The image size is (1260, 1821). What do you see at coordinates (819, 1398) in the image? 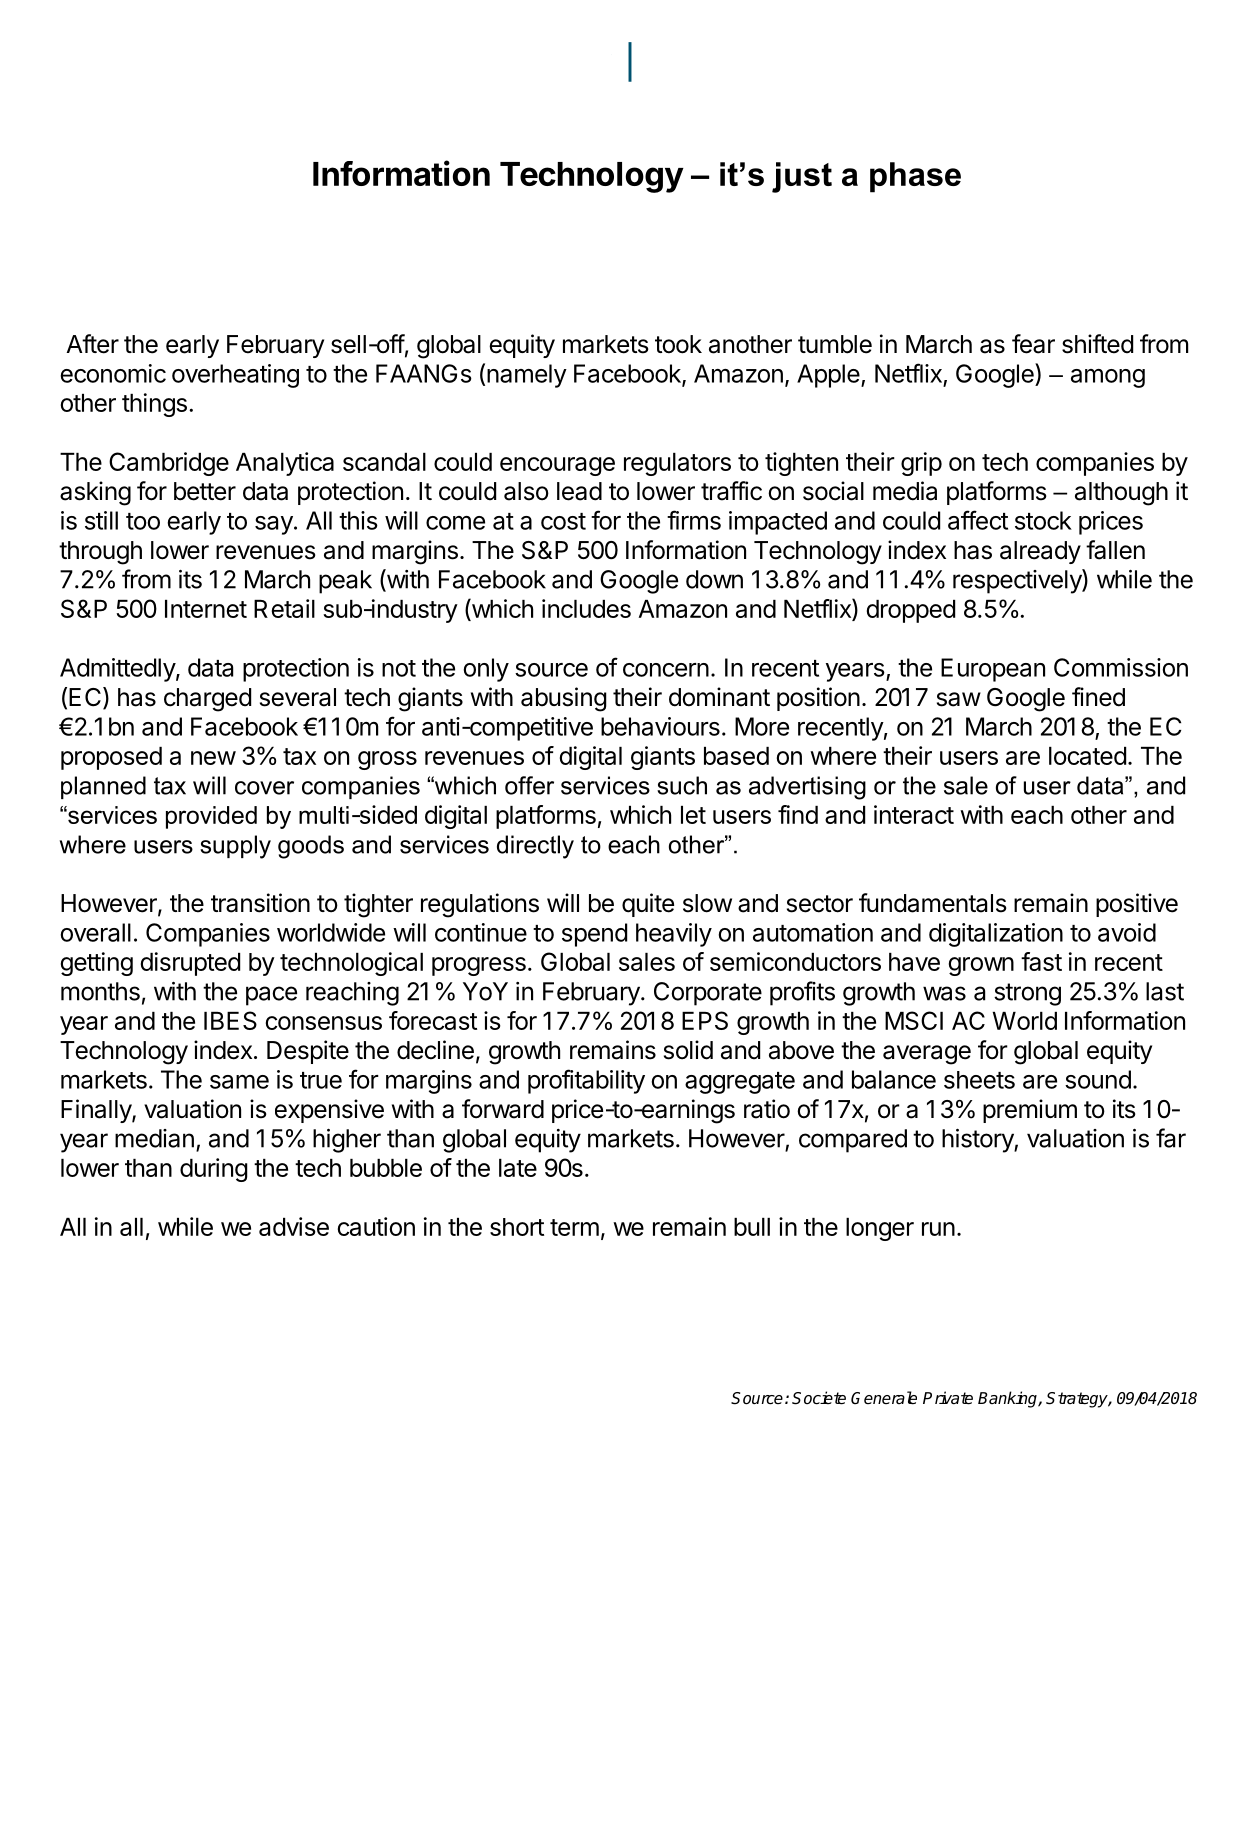
I see `Societe` at bounding box center [819, 1398].
